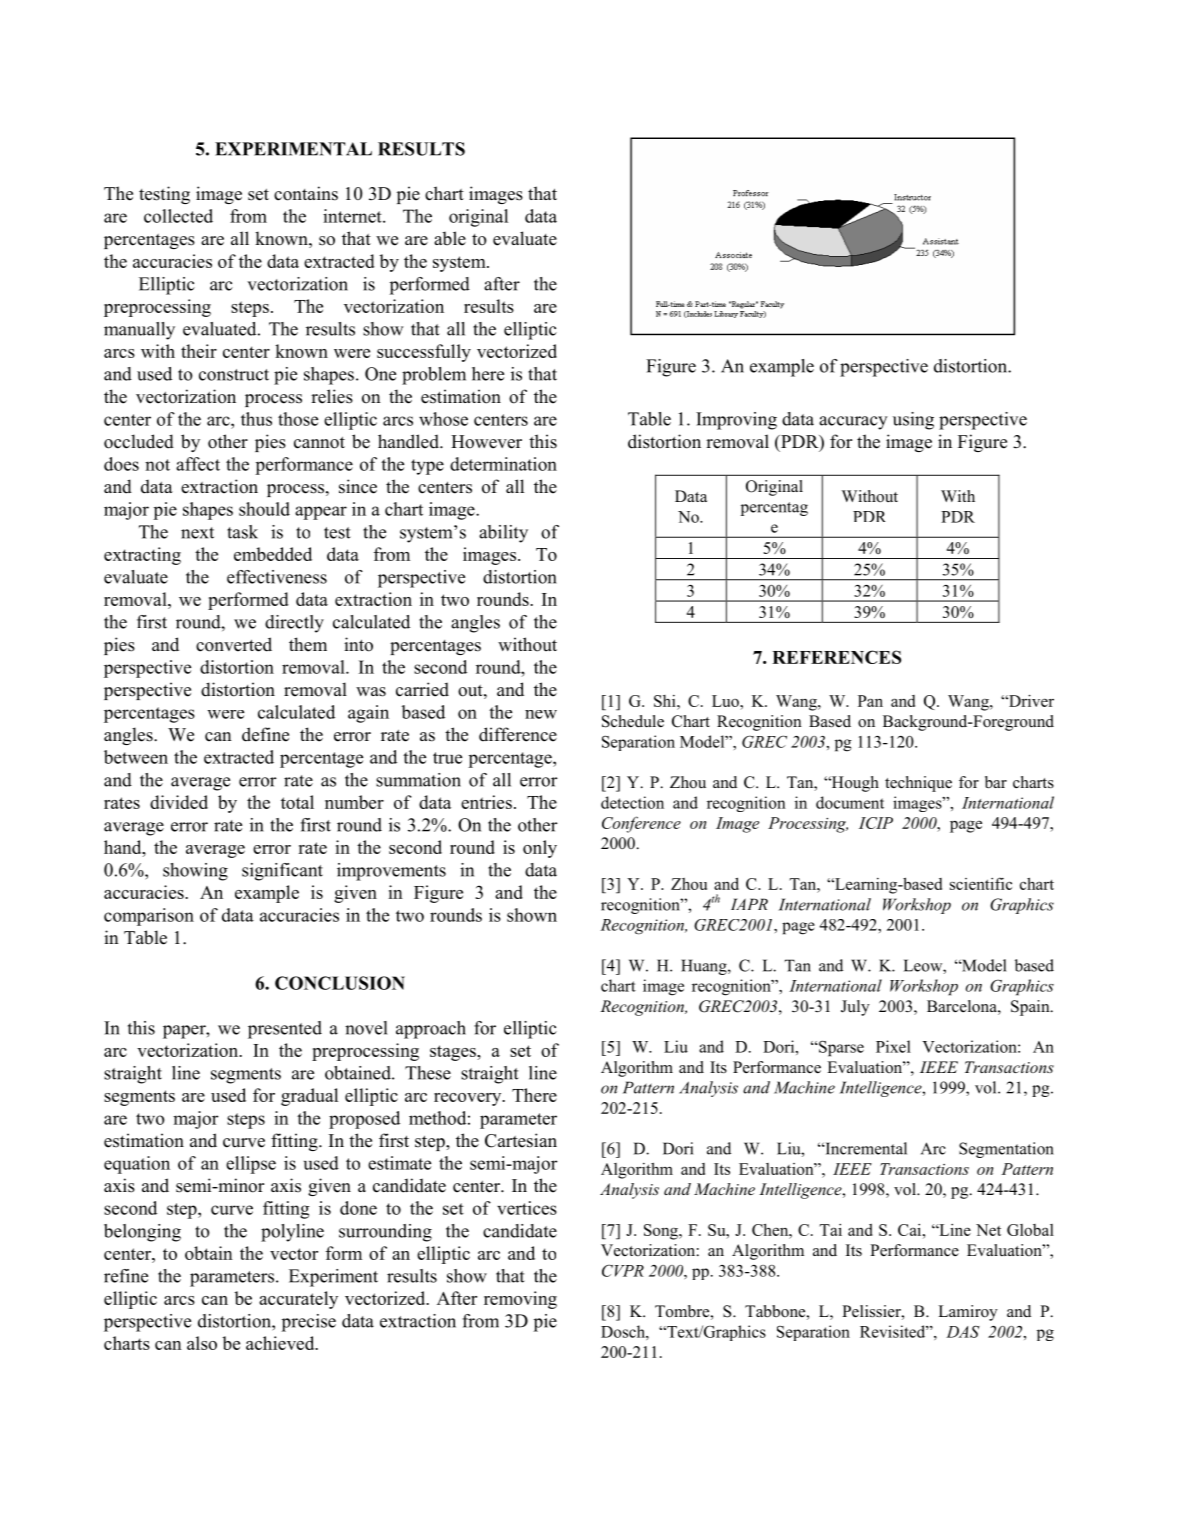 This image has width=1179, height=1526. What do you see at coordinates (855, 1008) in the image?
I see `July` at bounding box center [855, 1008].
